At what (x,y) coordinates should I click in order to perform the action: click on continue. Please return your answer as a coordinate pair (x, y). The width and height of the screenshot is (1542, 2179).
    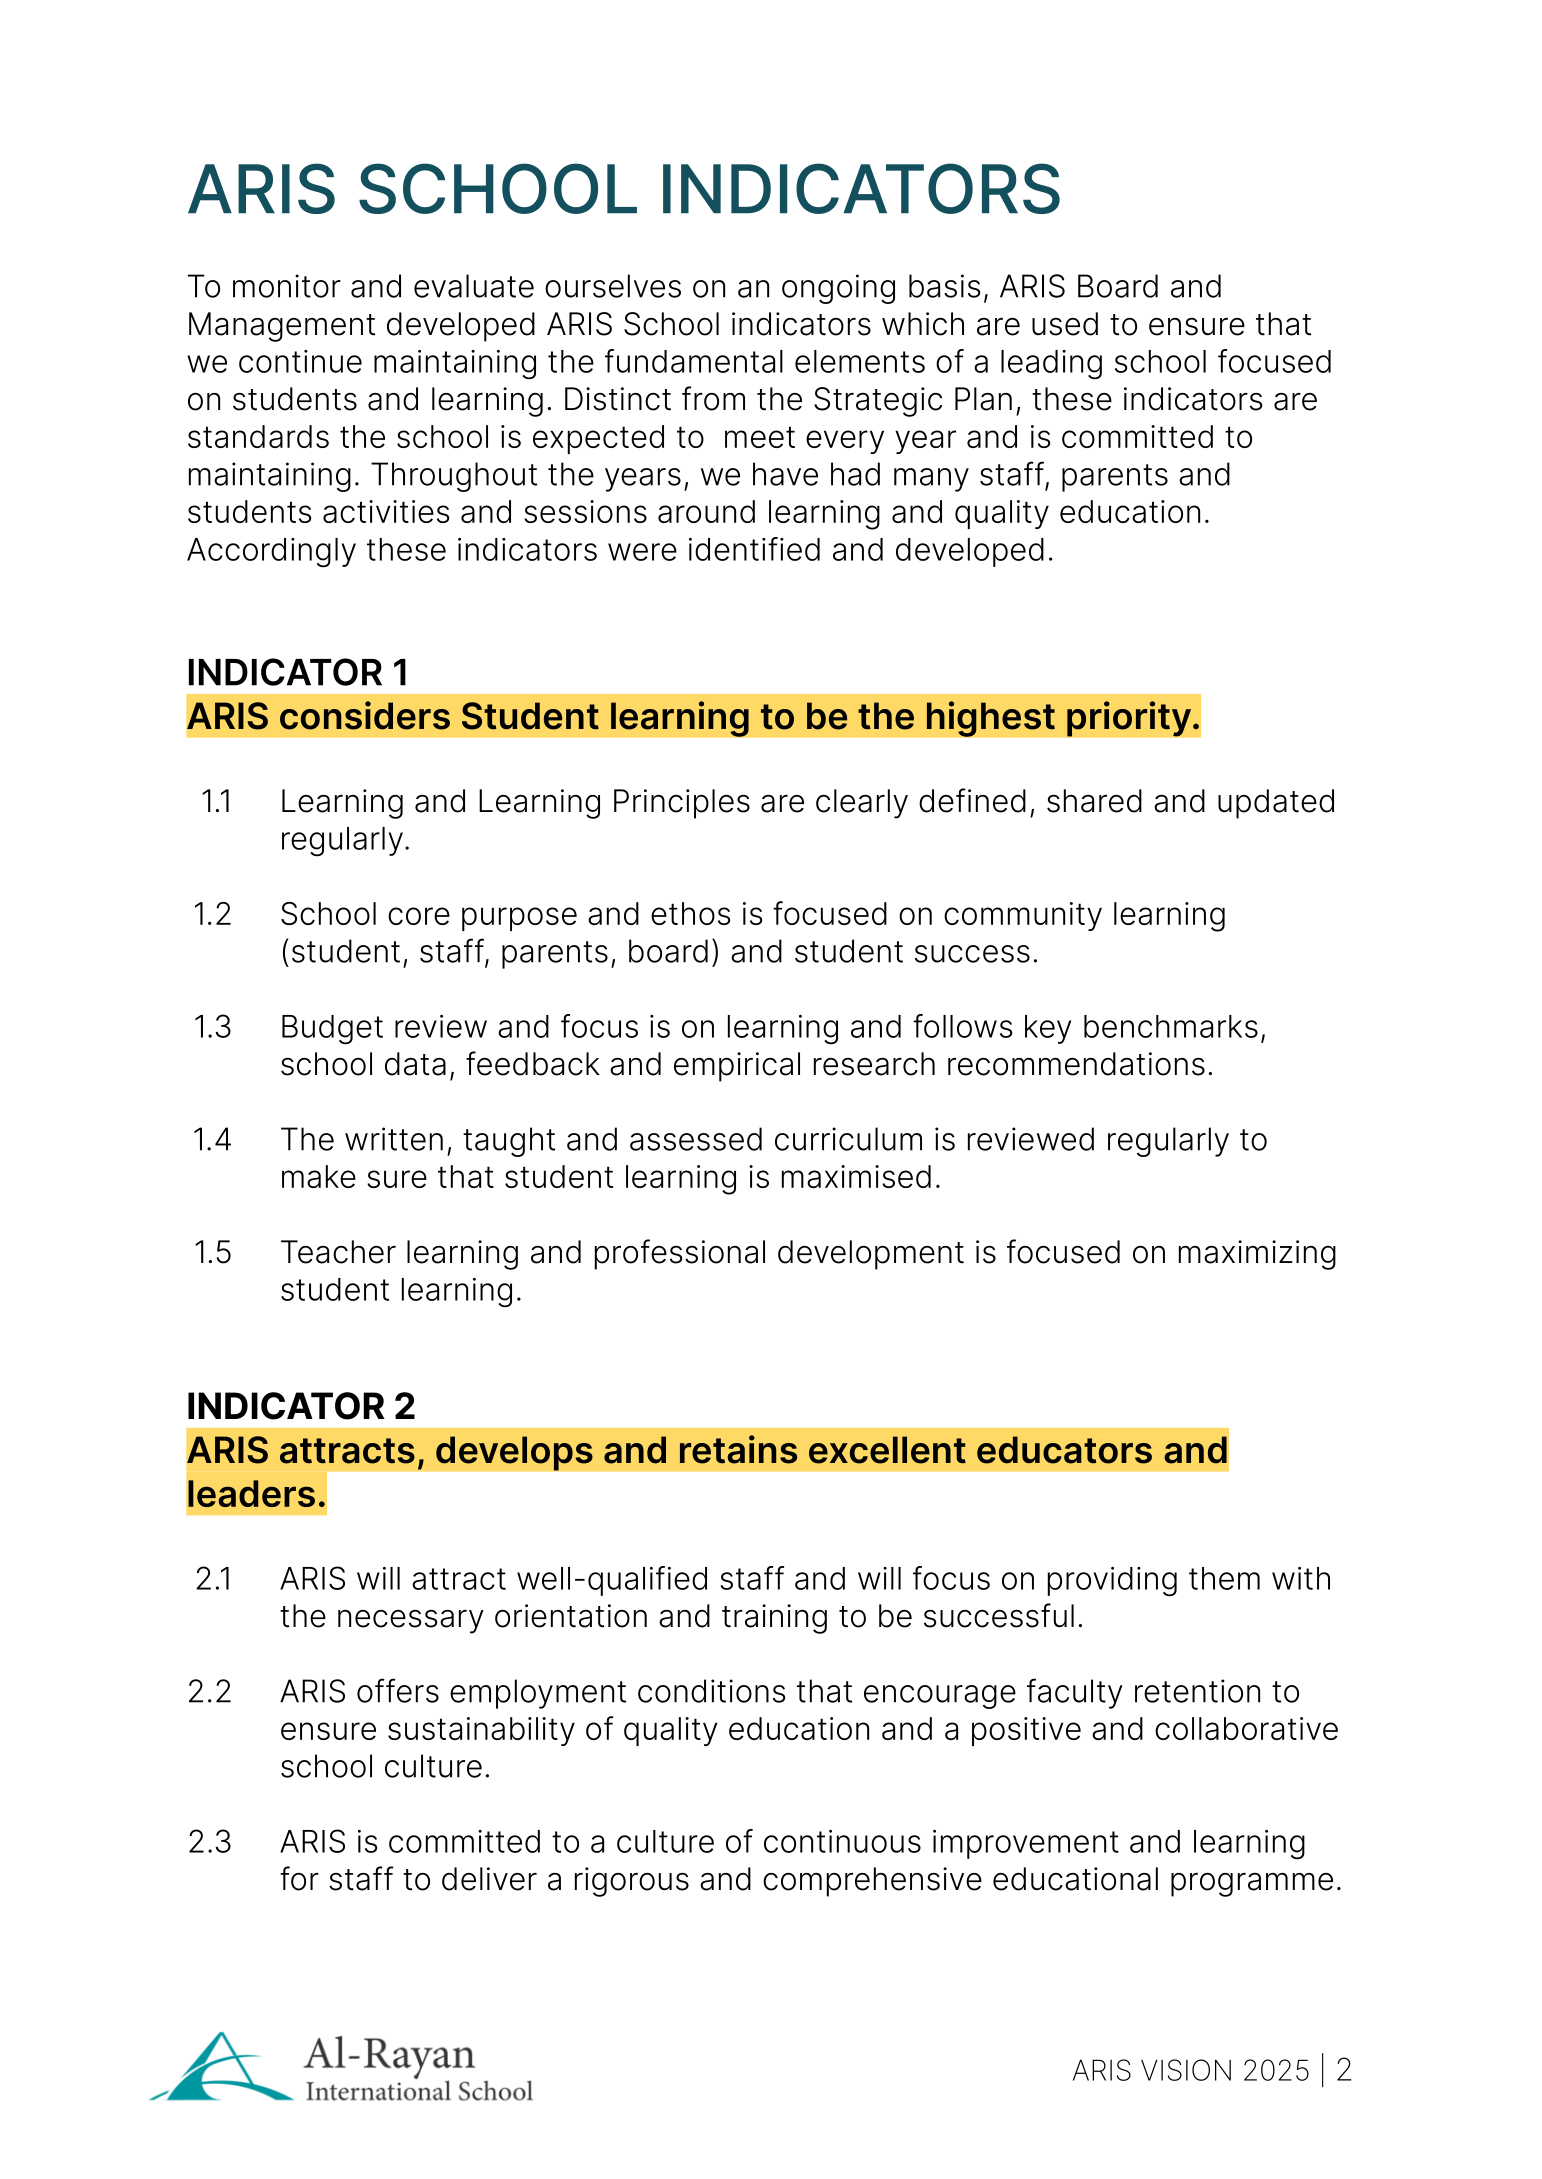
    Looking at the image, I should click on (300, 361).
